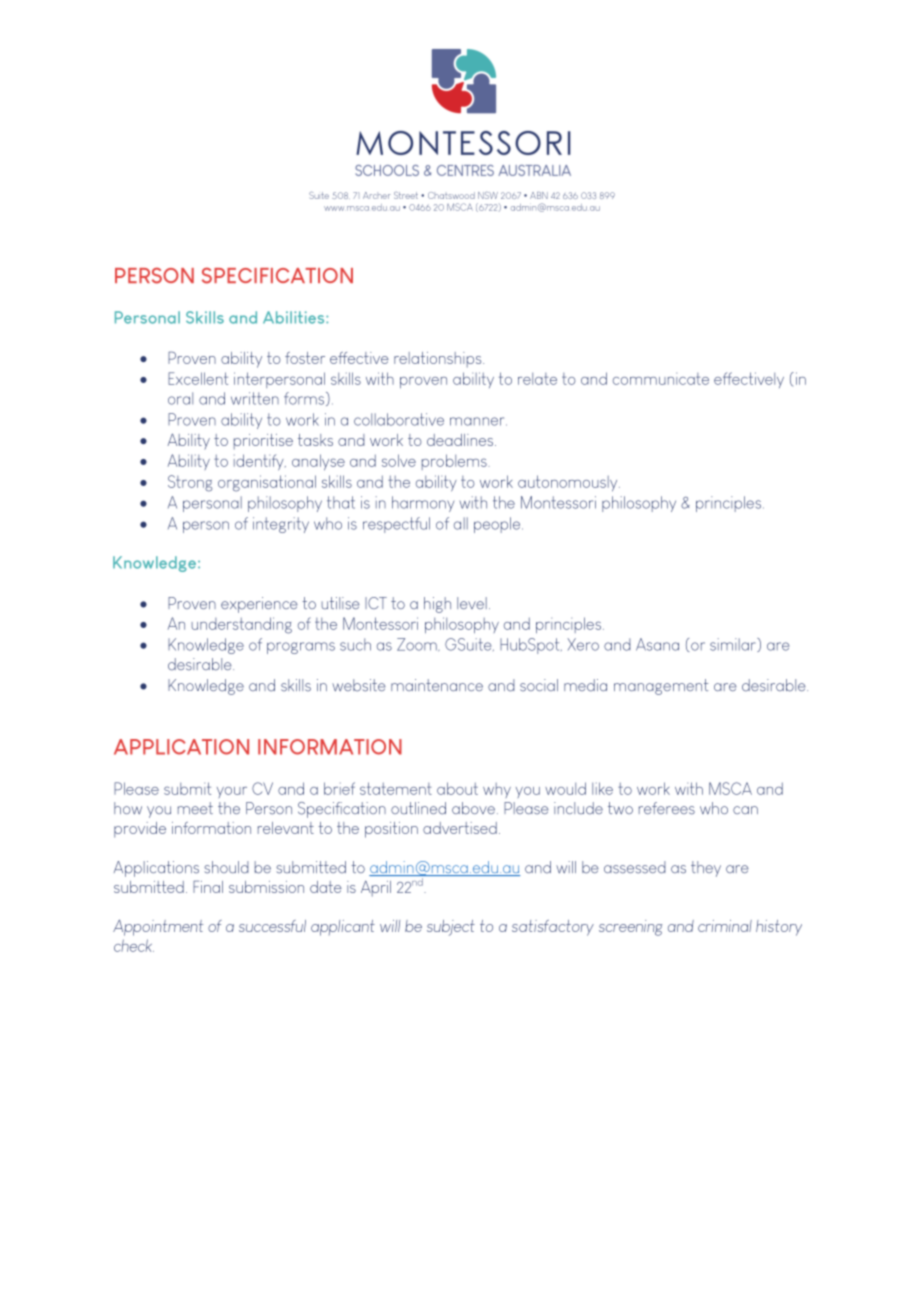 The width and height of the image is (924, 1308). Describe the element at coordinates (259, 605) in the image. I see `experience` at that location.
